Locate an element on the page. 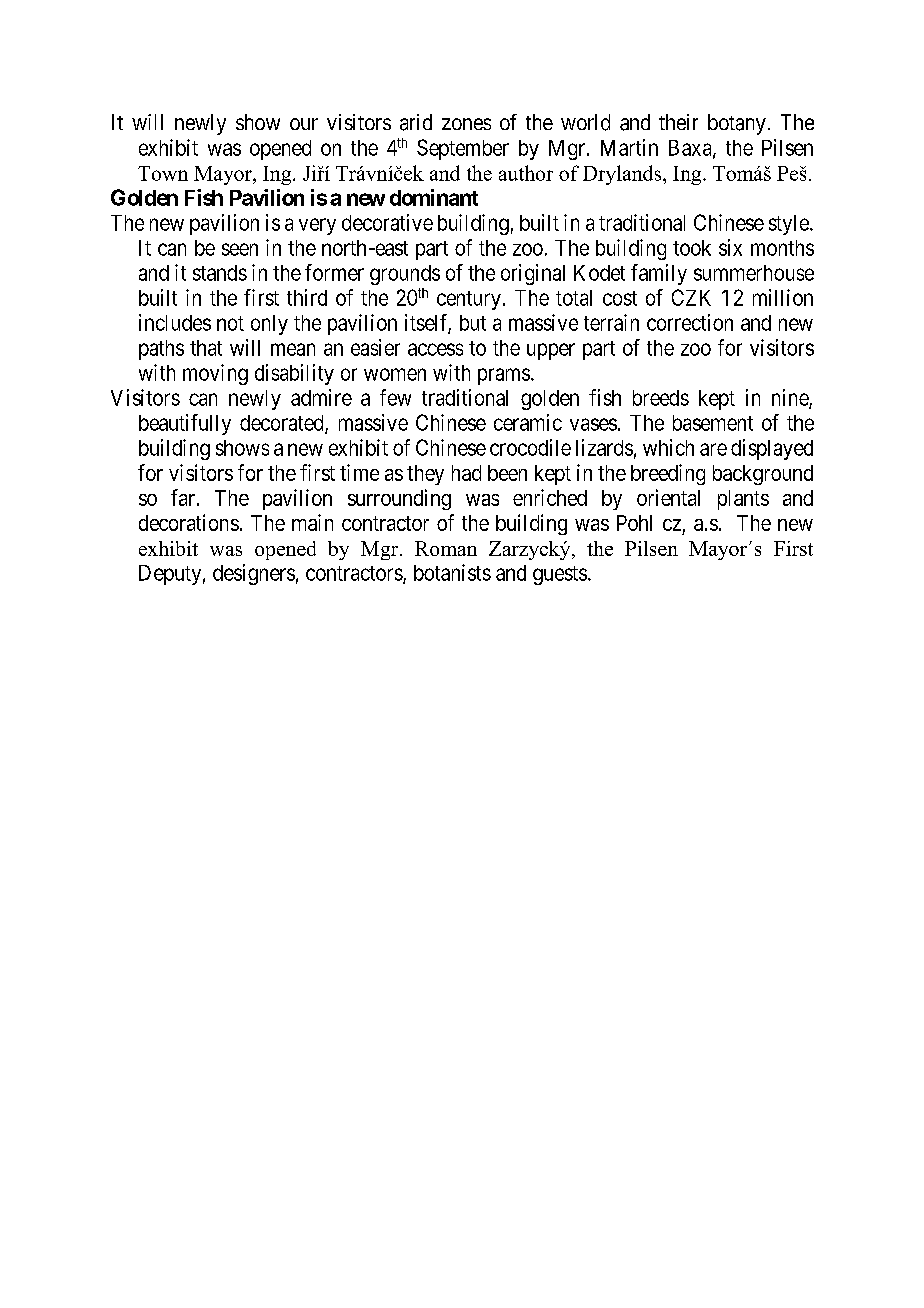 This document has height=1308, width=924. our is located at coordinates (304, 124).
